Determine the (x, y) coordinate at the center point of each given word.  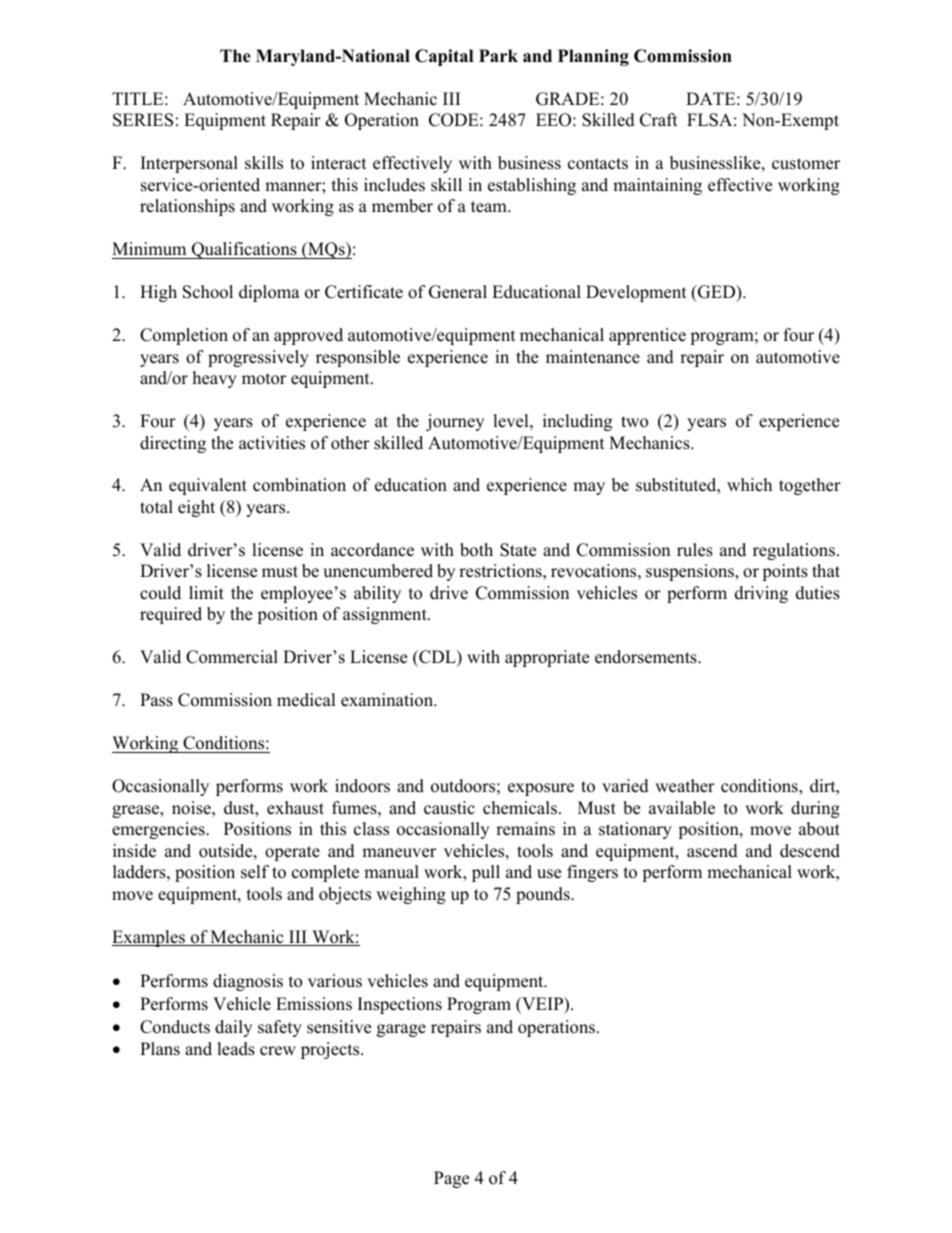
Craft (659, 120)
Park (498, 55)
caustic (449, 808)
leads (236, 1049)
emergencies (159, 830)
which (749, 485)
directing (173, 444)
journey (455, 422)
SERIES (143, 120)
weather (685, 786)
